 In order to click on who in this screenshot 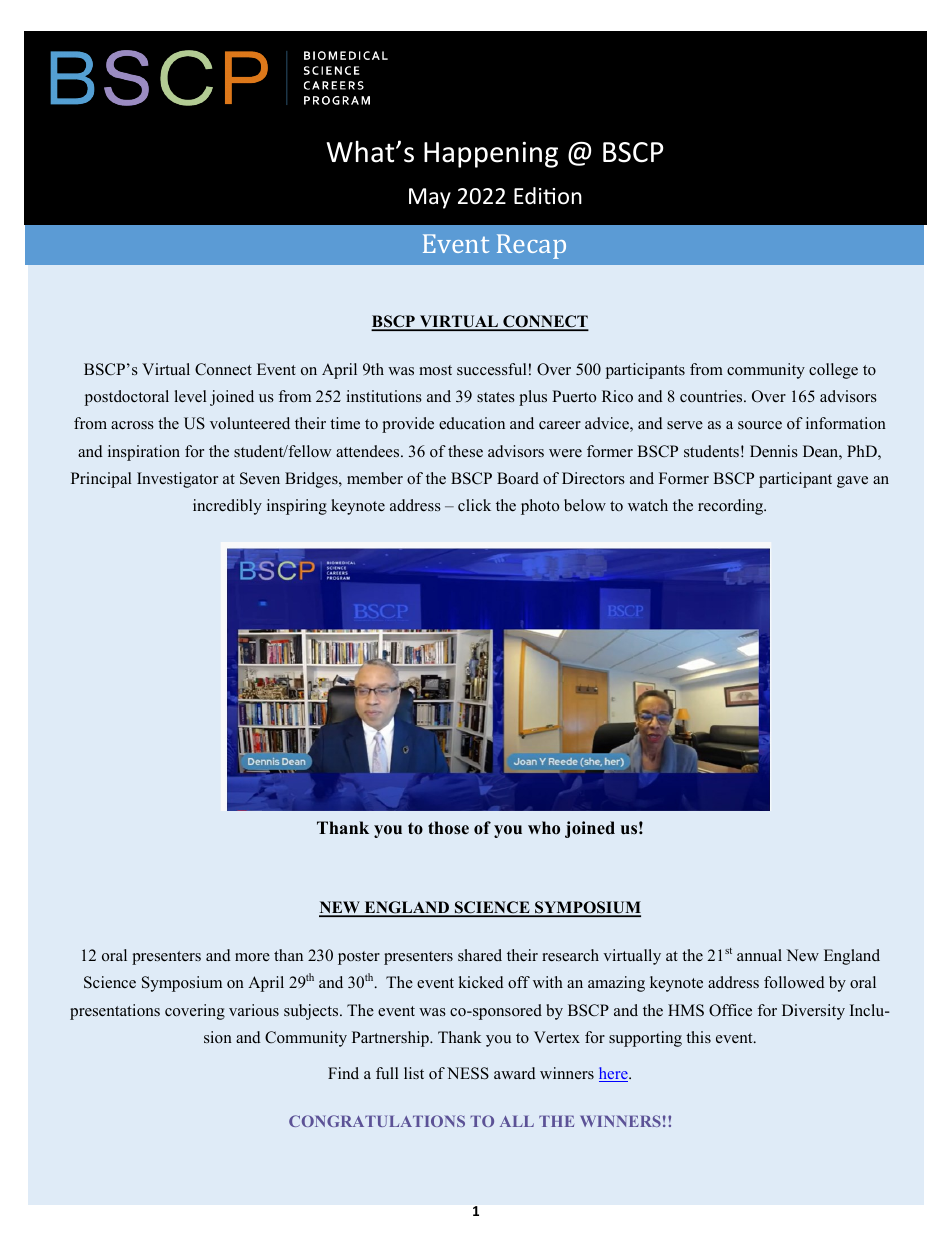, I will do `click(544, 828)`.
